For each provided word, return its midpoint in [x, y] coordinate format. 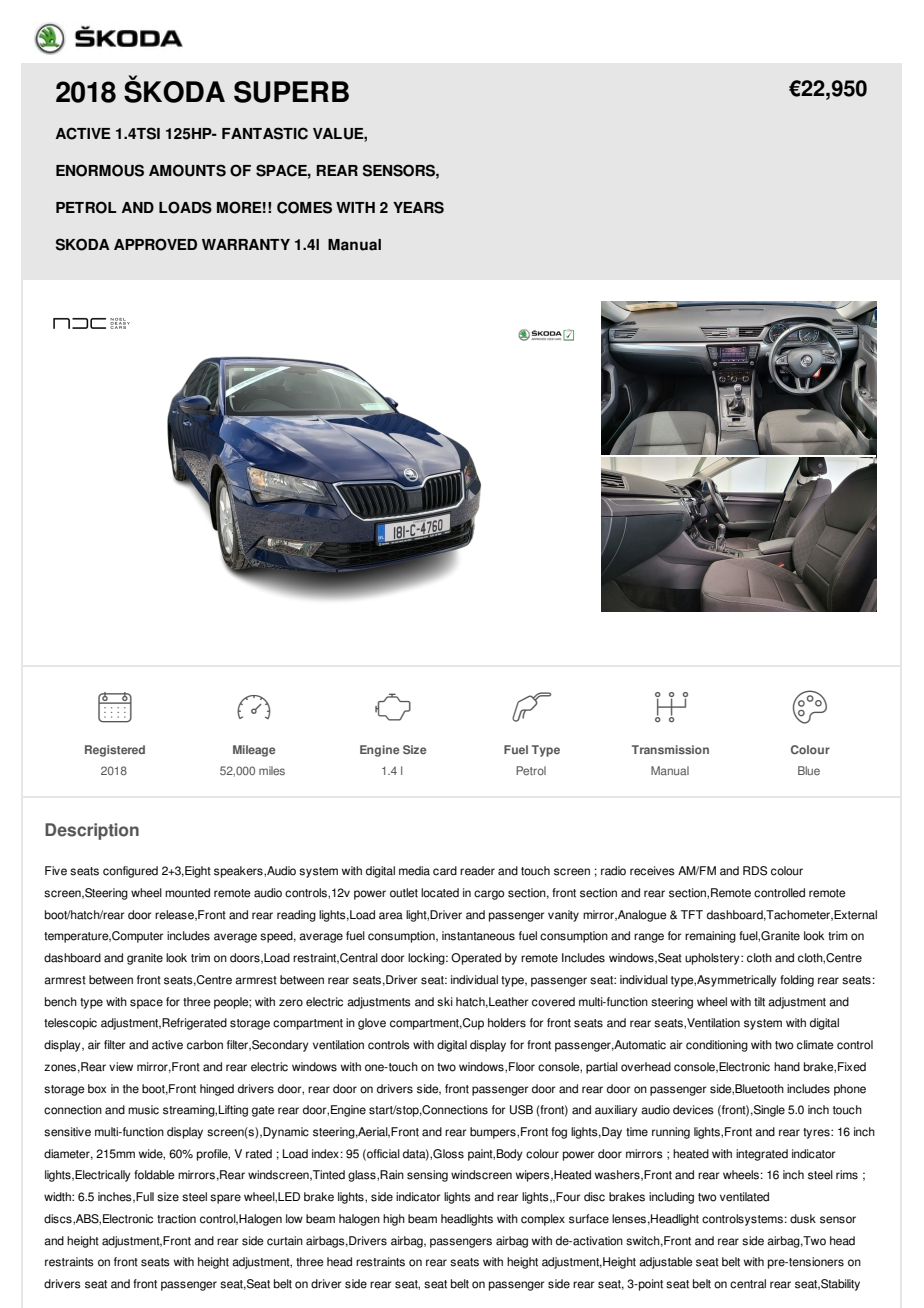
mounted [187, 893]
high [394, 1220]
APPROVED [155, 244]
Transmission [670, 750]
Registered [115, 751]
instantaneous [478, 936]
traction [176, 1219]
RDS [755, 871]
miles [272, 770]
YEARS [418, 207]
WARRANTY [246, 244]
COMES [304, 207]
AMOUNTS [187, 170]
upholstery [713, 959]
